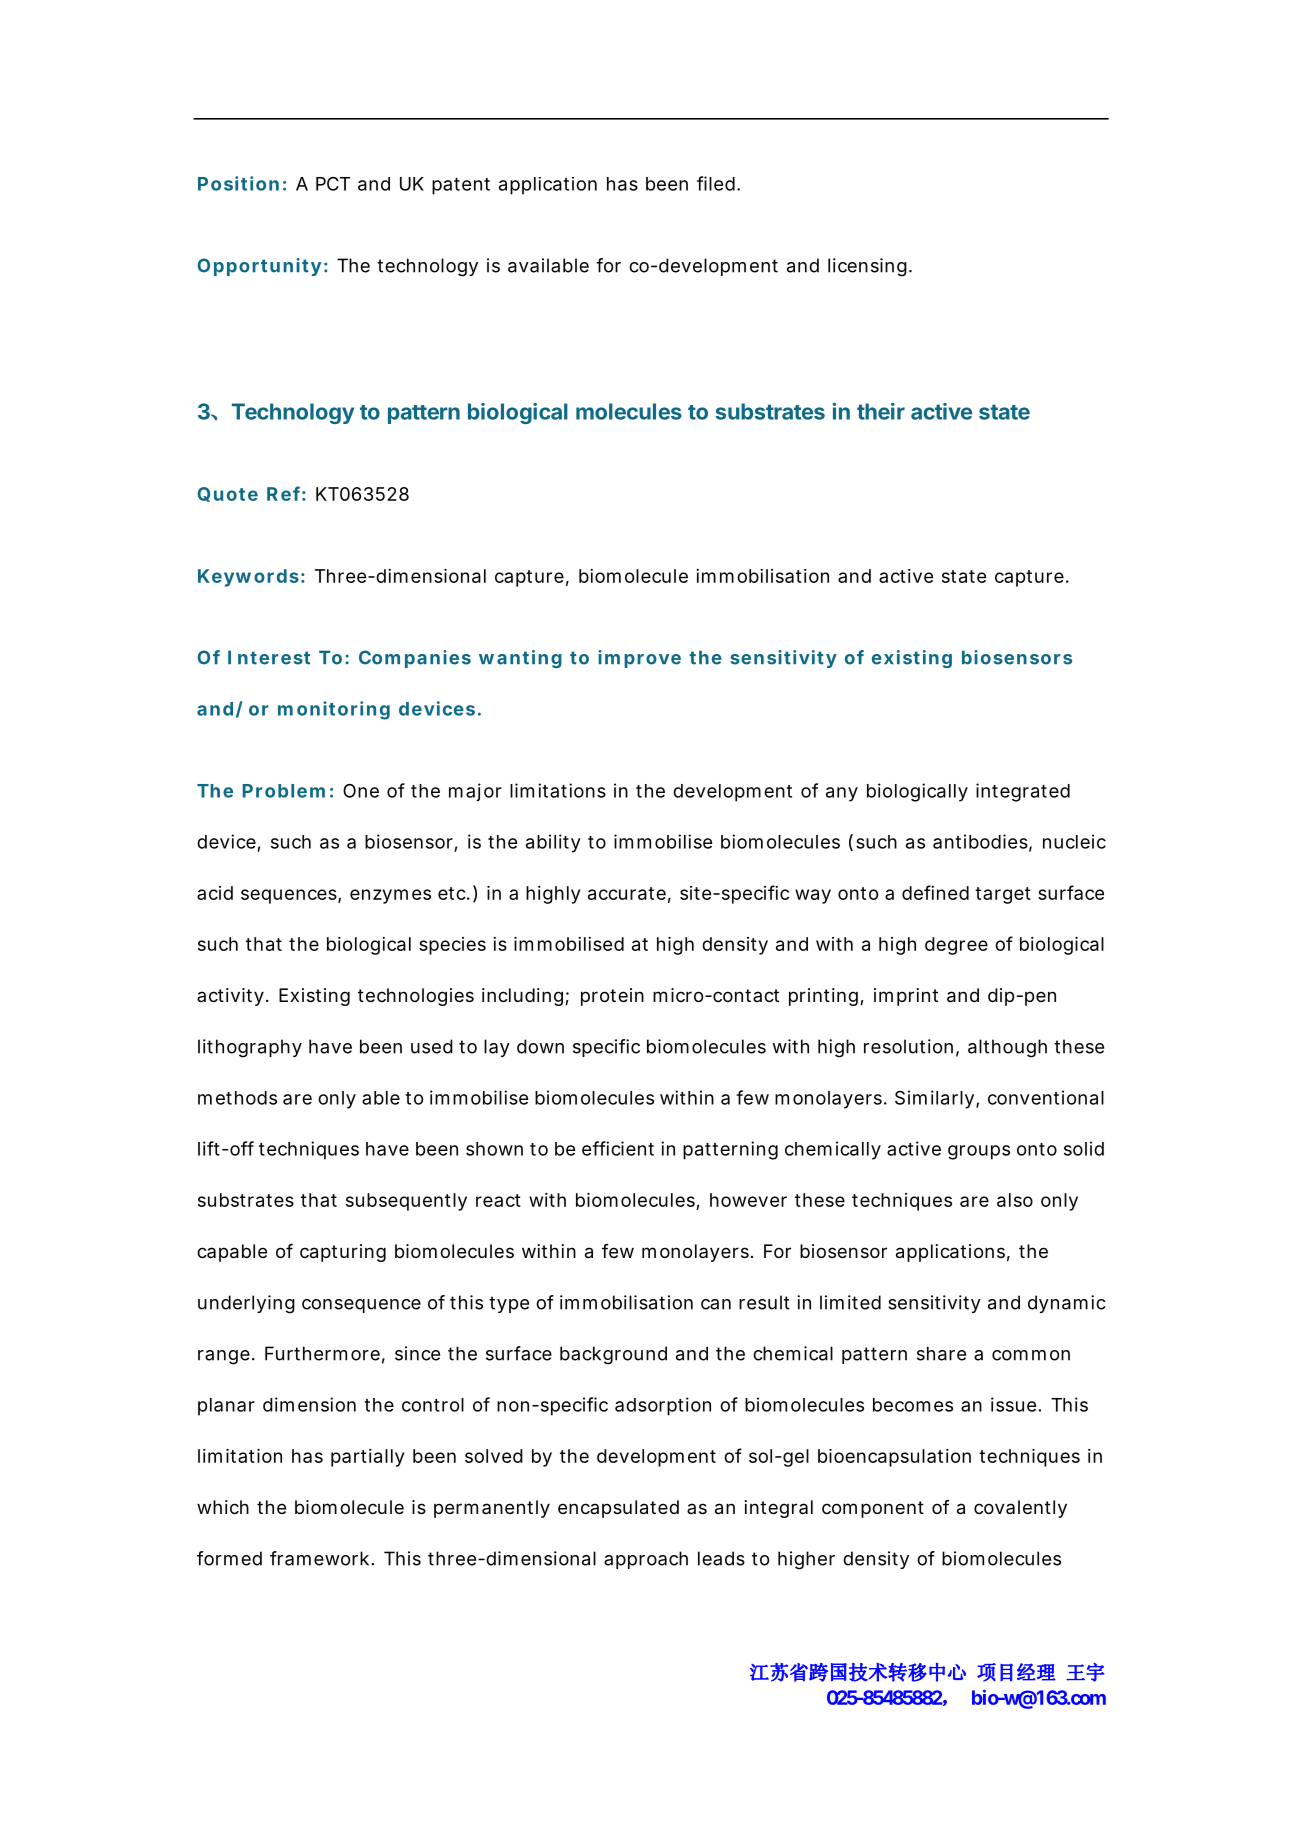 The image size is (1302, 1842). Describe the element at coordinates (319, 1558) in the page. I see `framework` at that location.
